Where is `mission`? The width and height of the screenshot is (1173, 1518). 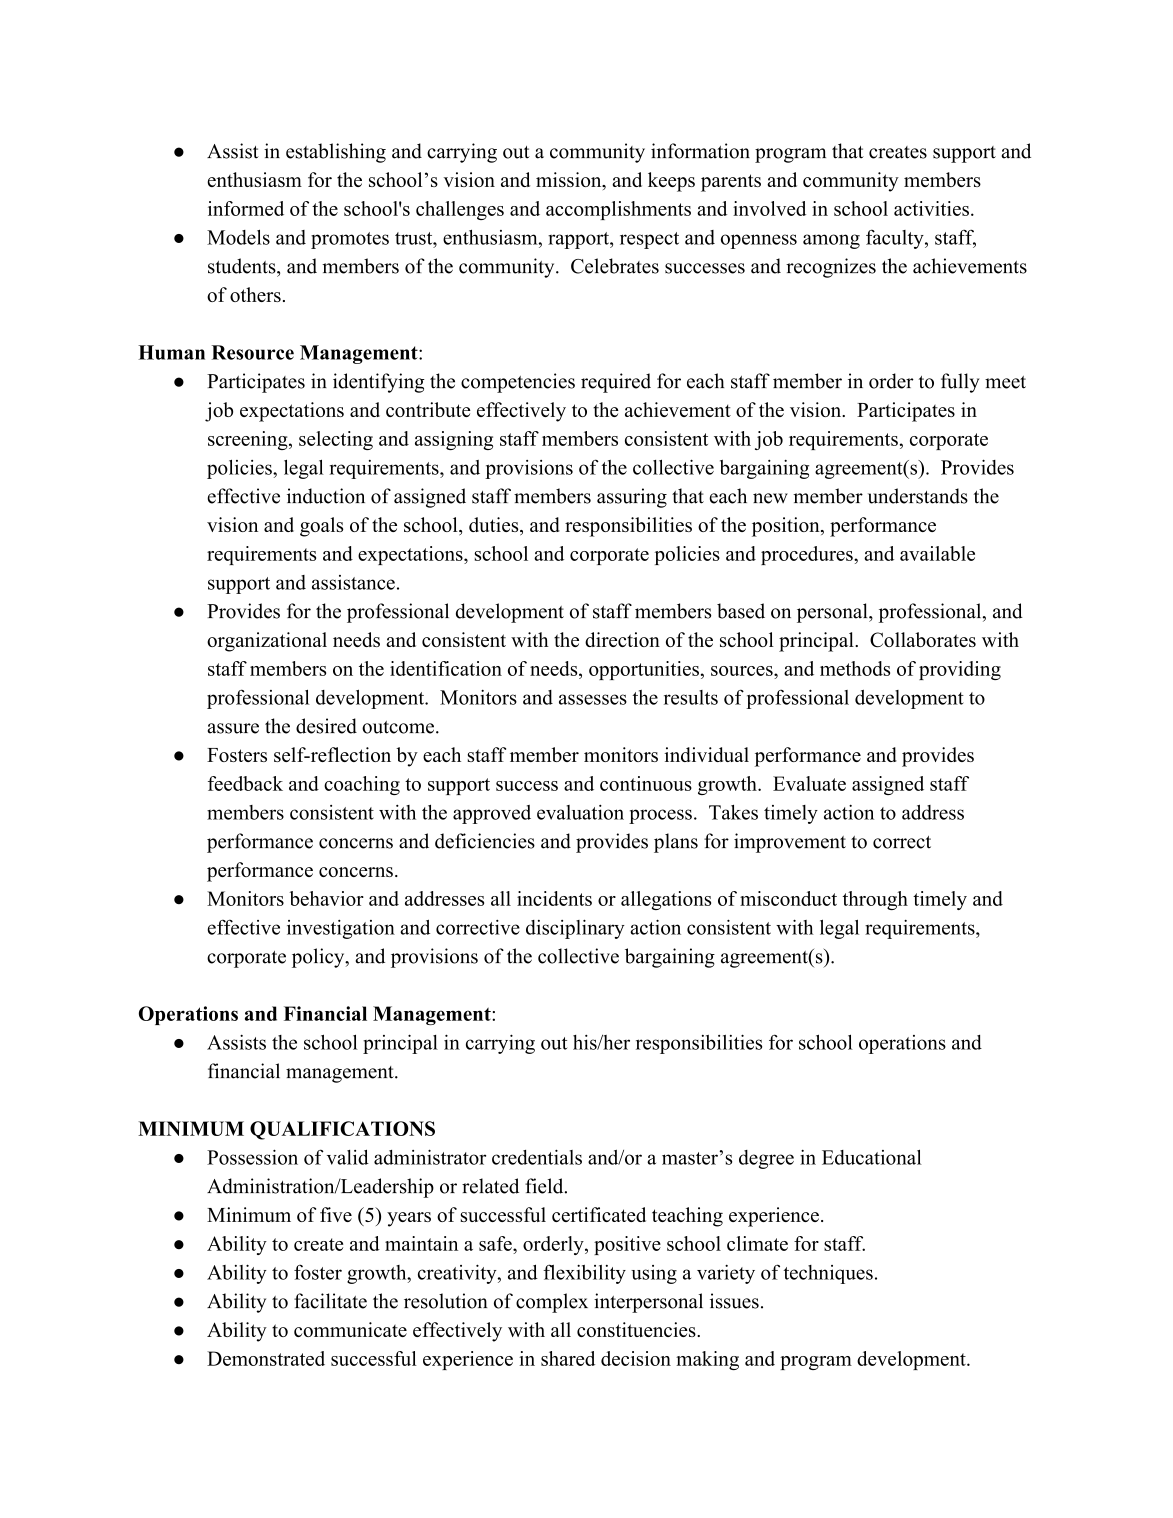 mission is located at coordinates (570, 181).
